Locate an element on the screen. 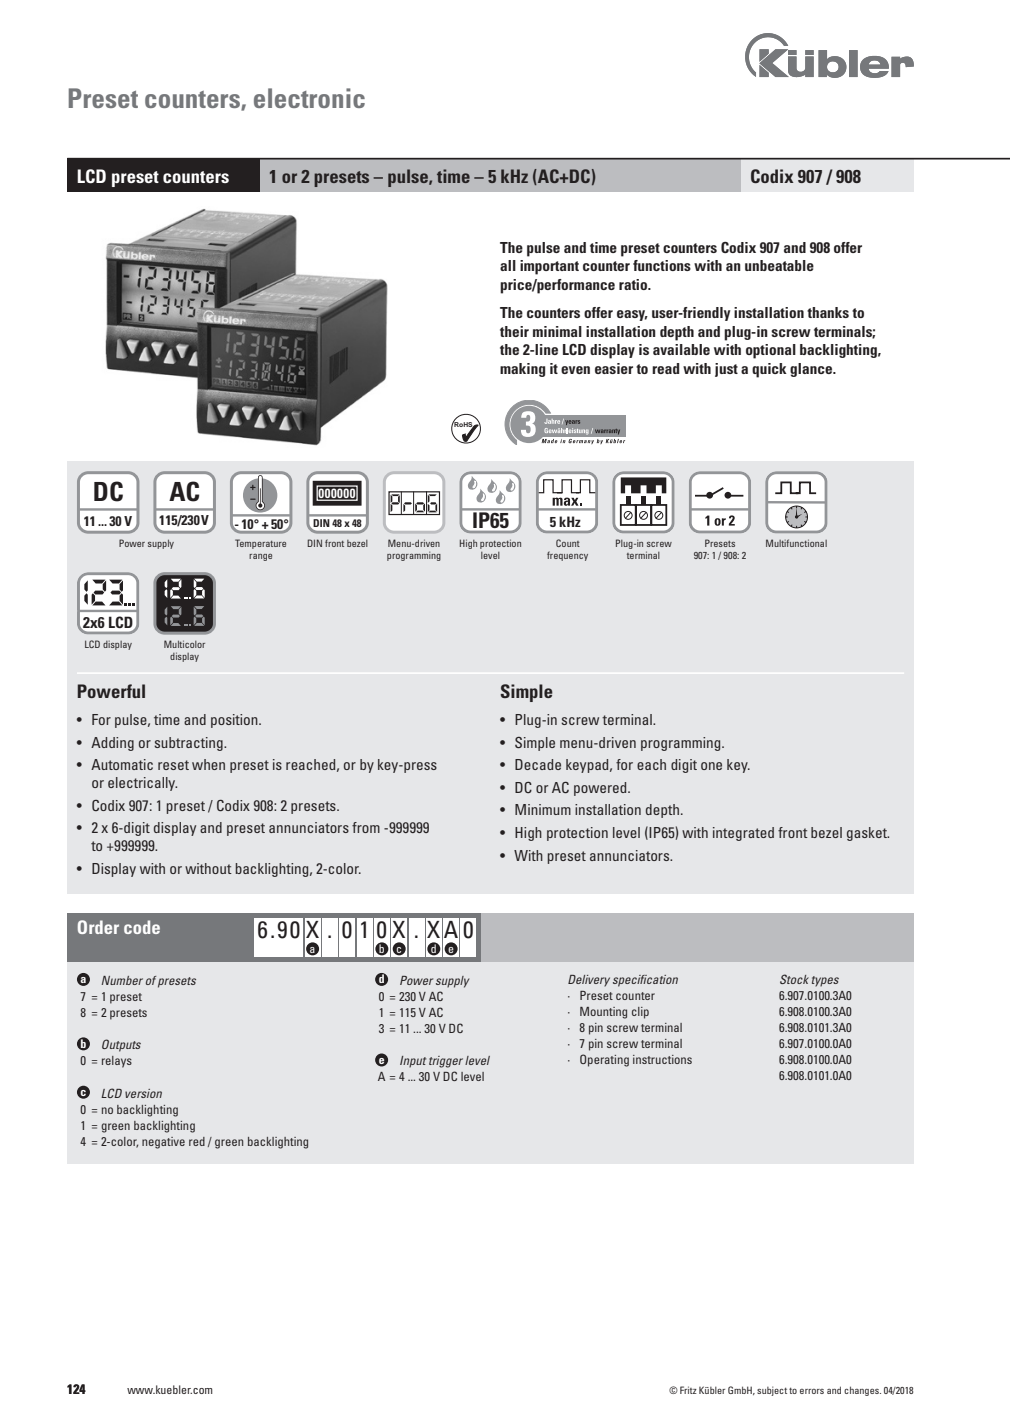 The image size is (1010, 1428). Fritz is located at coordinates (688, 1390).
